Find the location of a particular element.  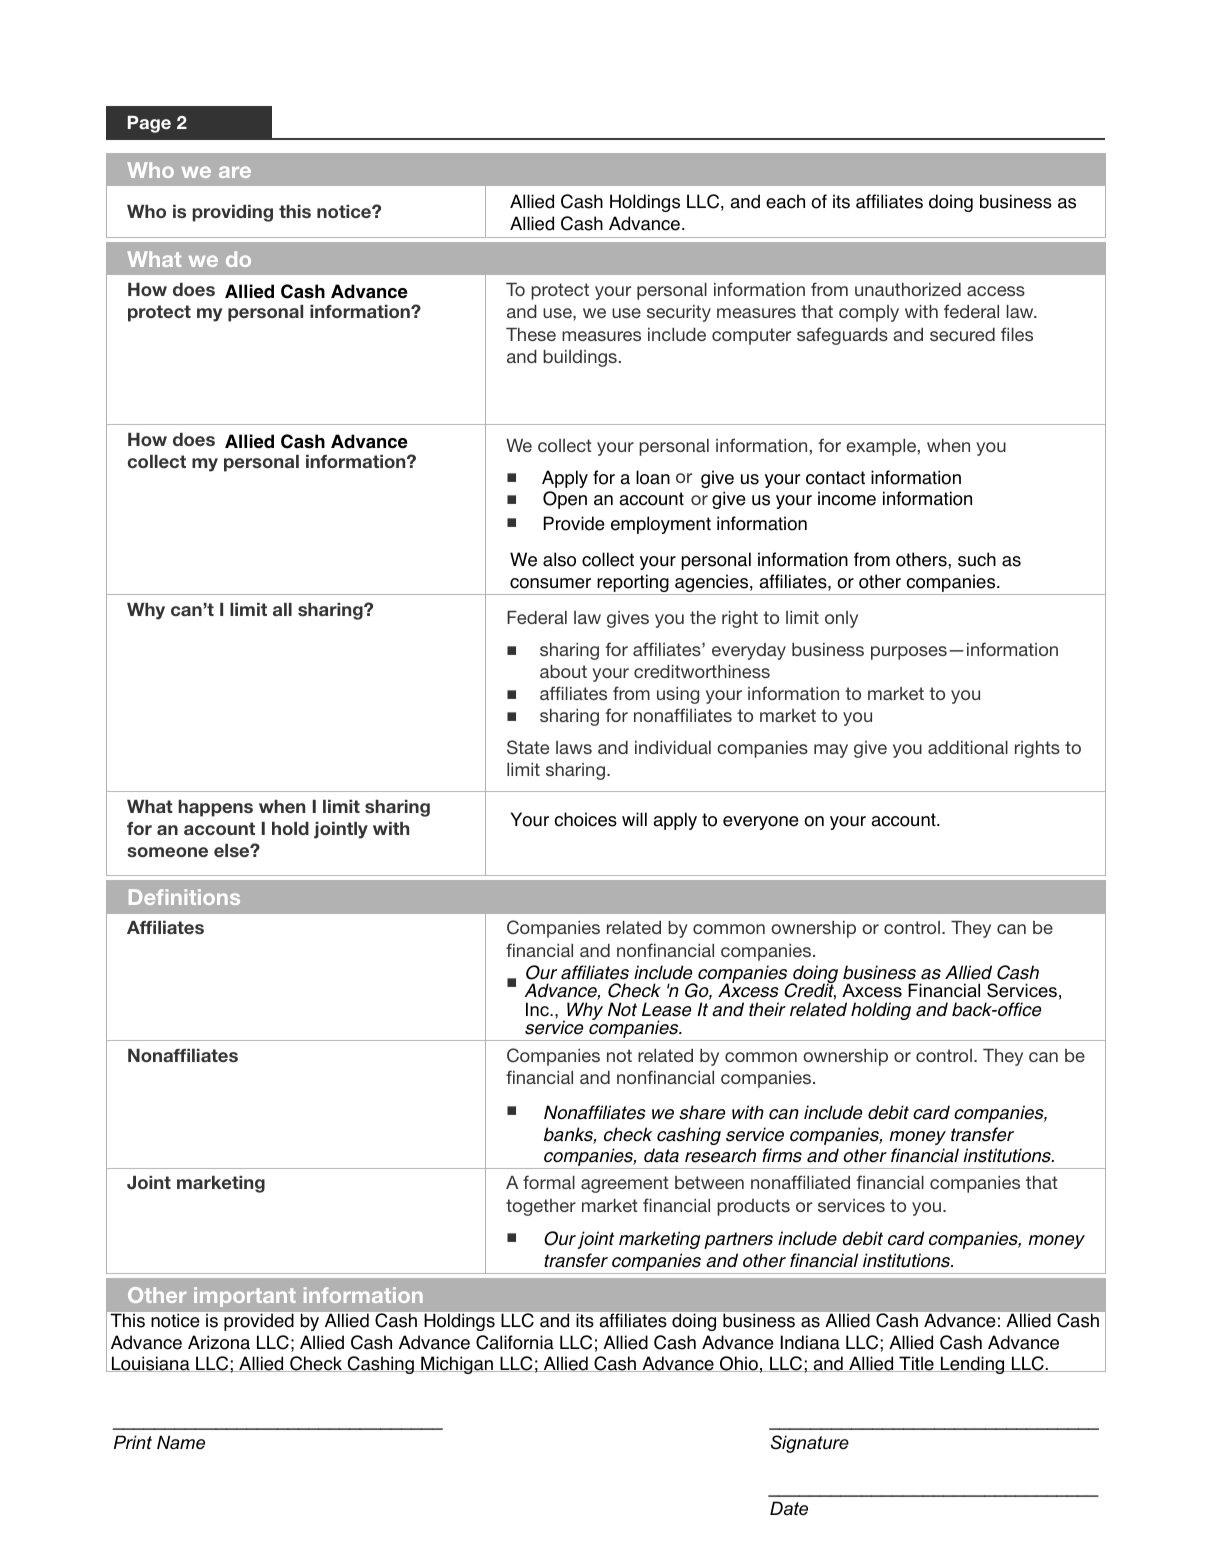

choices is located at coordinates (585, 819).
